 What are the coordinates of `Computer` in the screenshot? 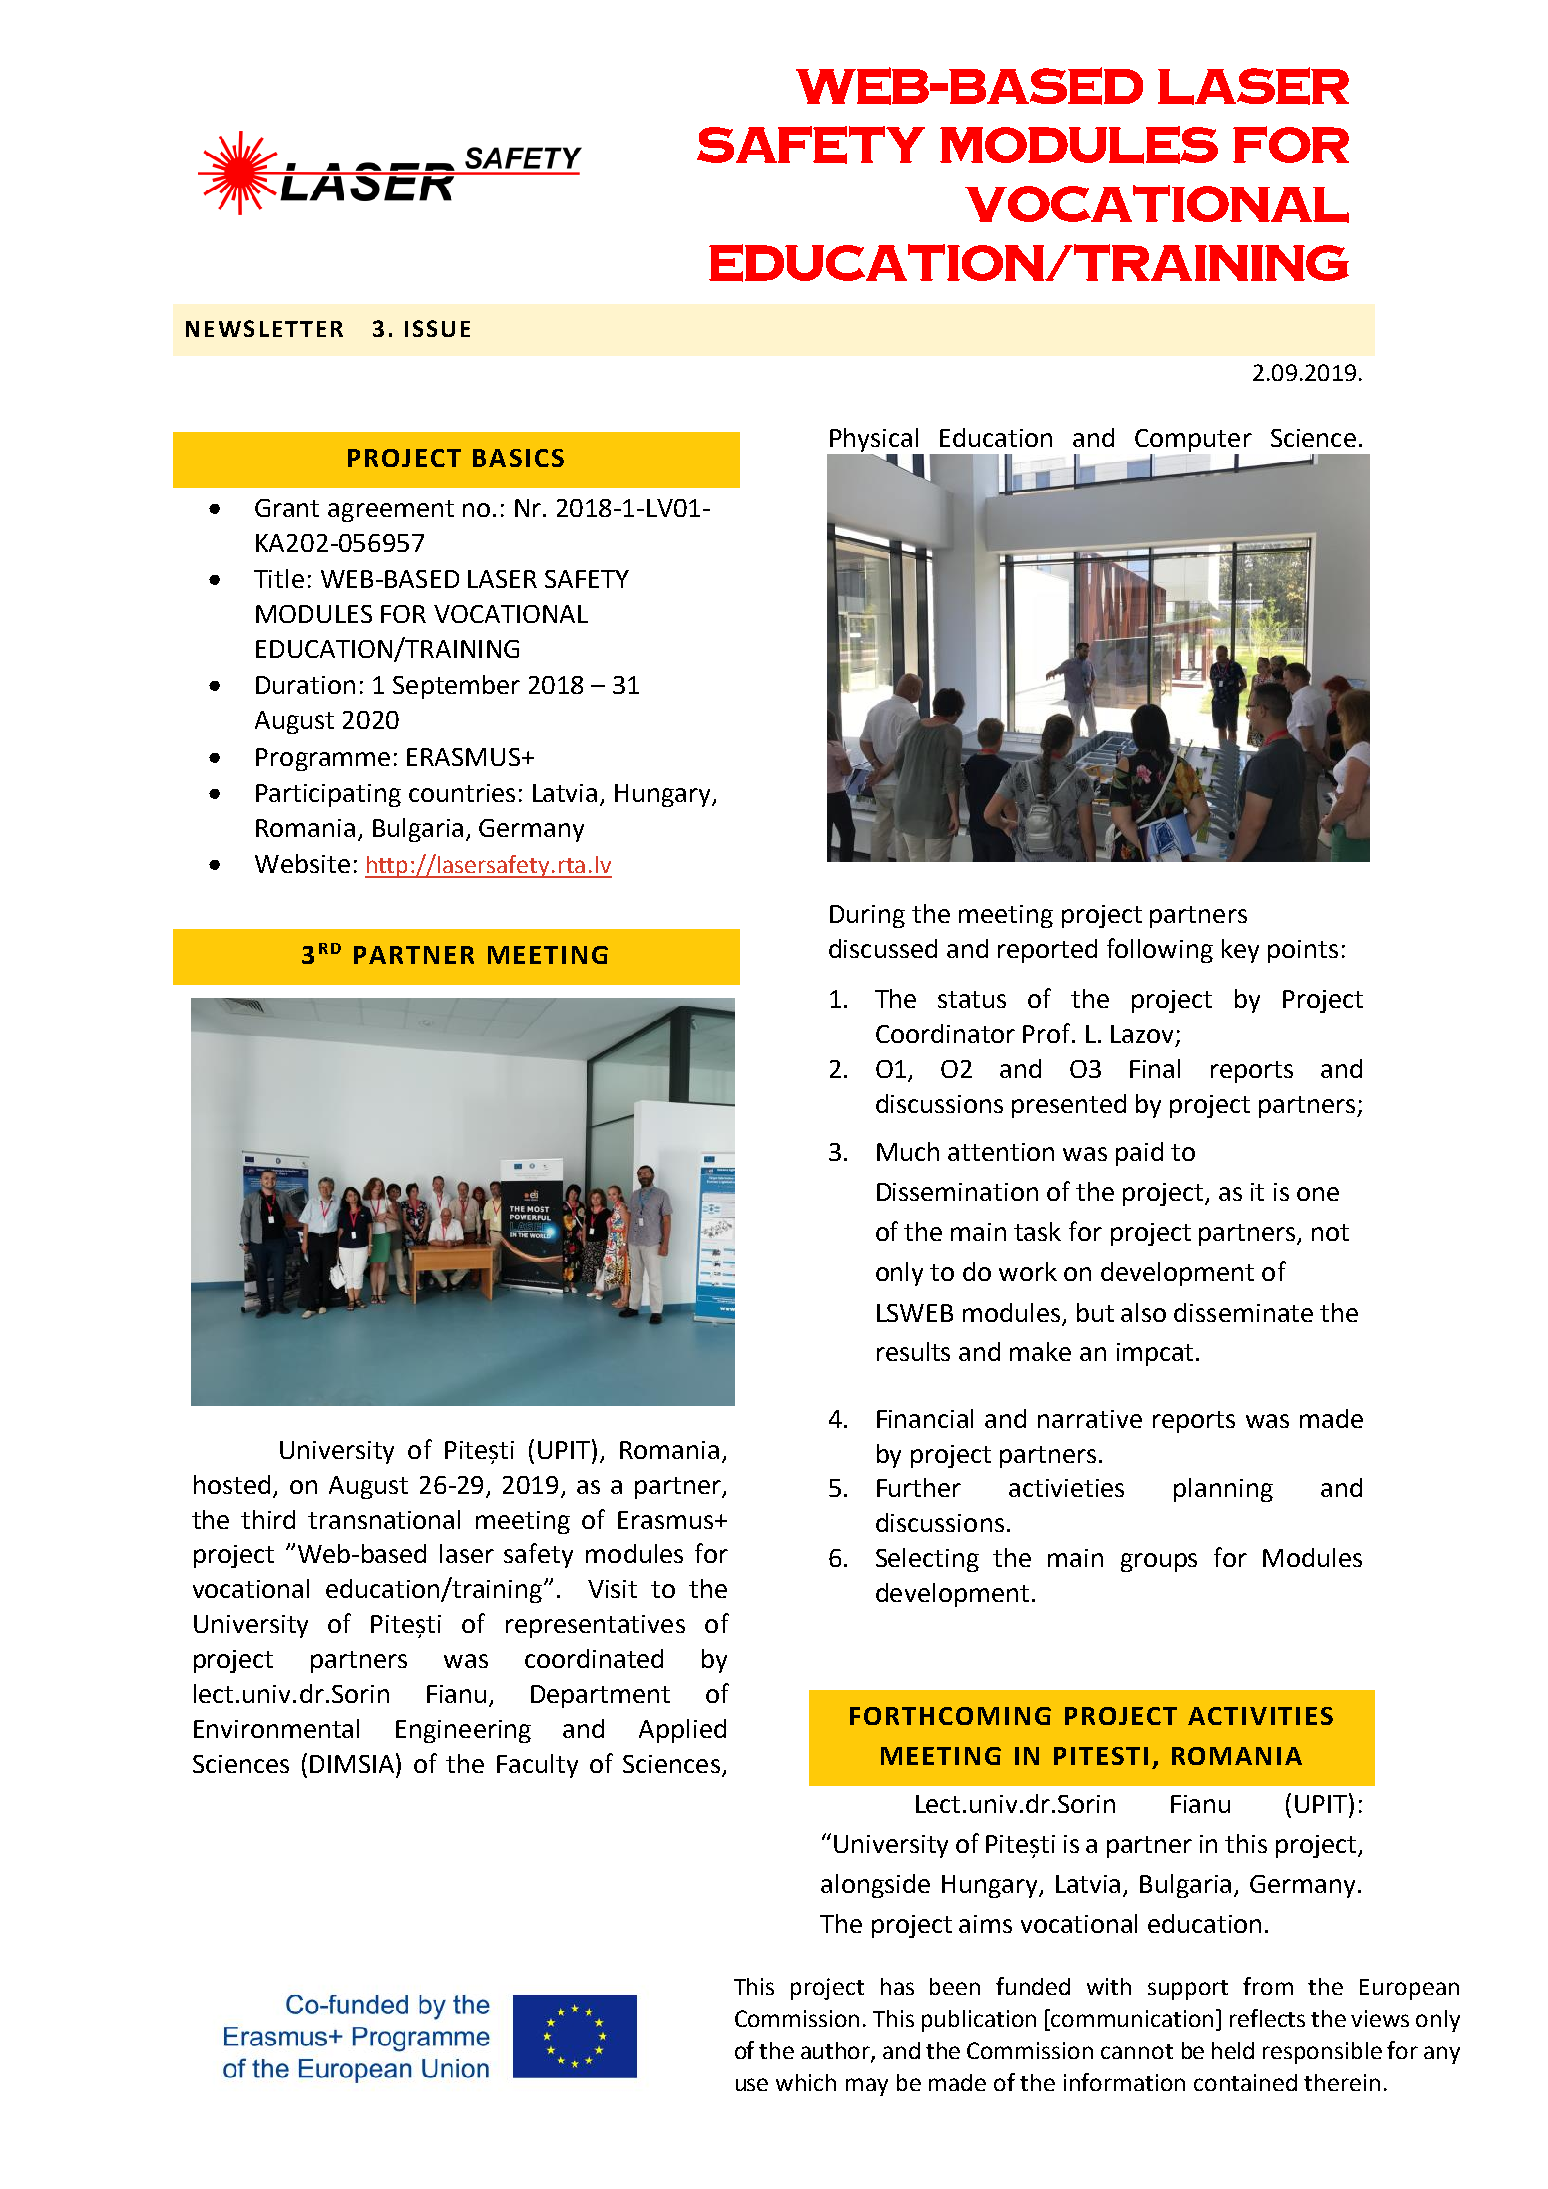 It's located at (1193, 440).
